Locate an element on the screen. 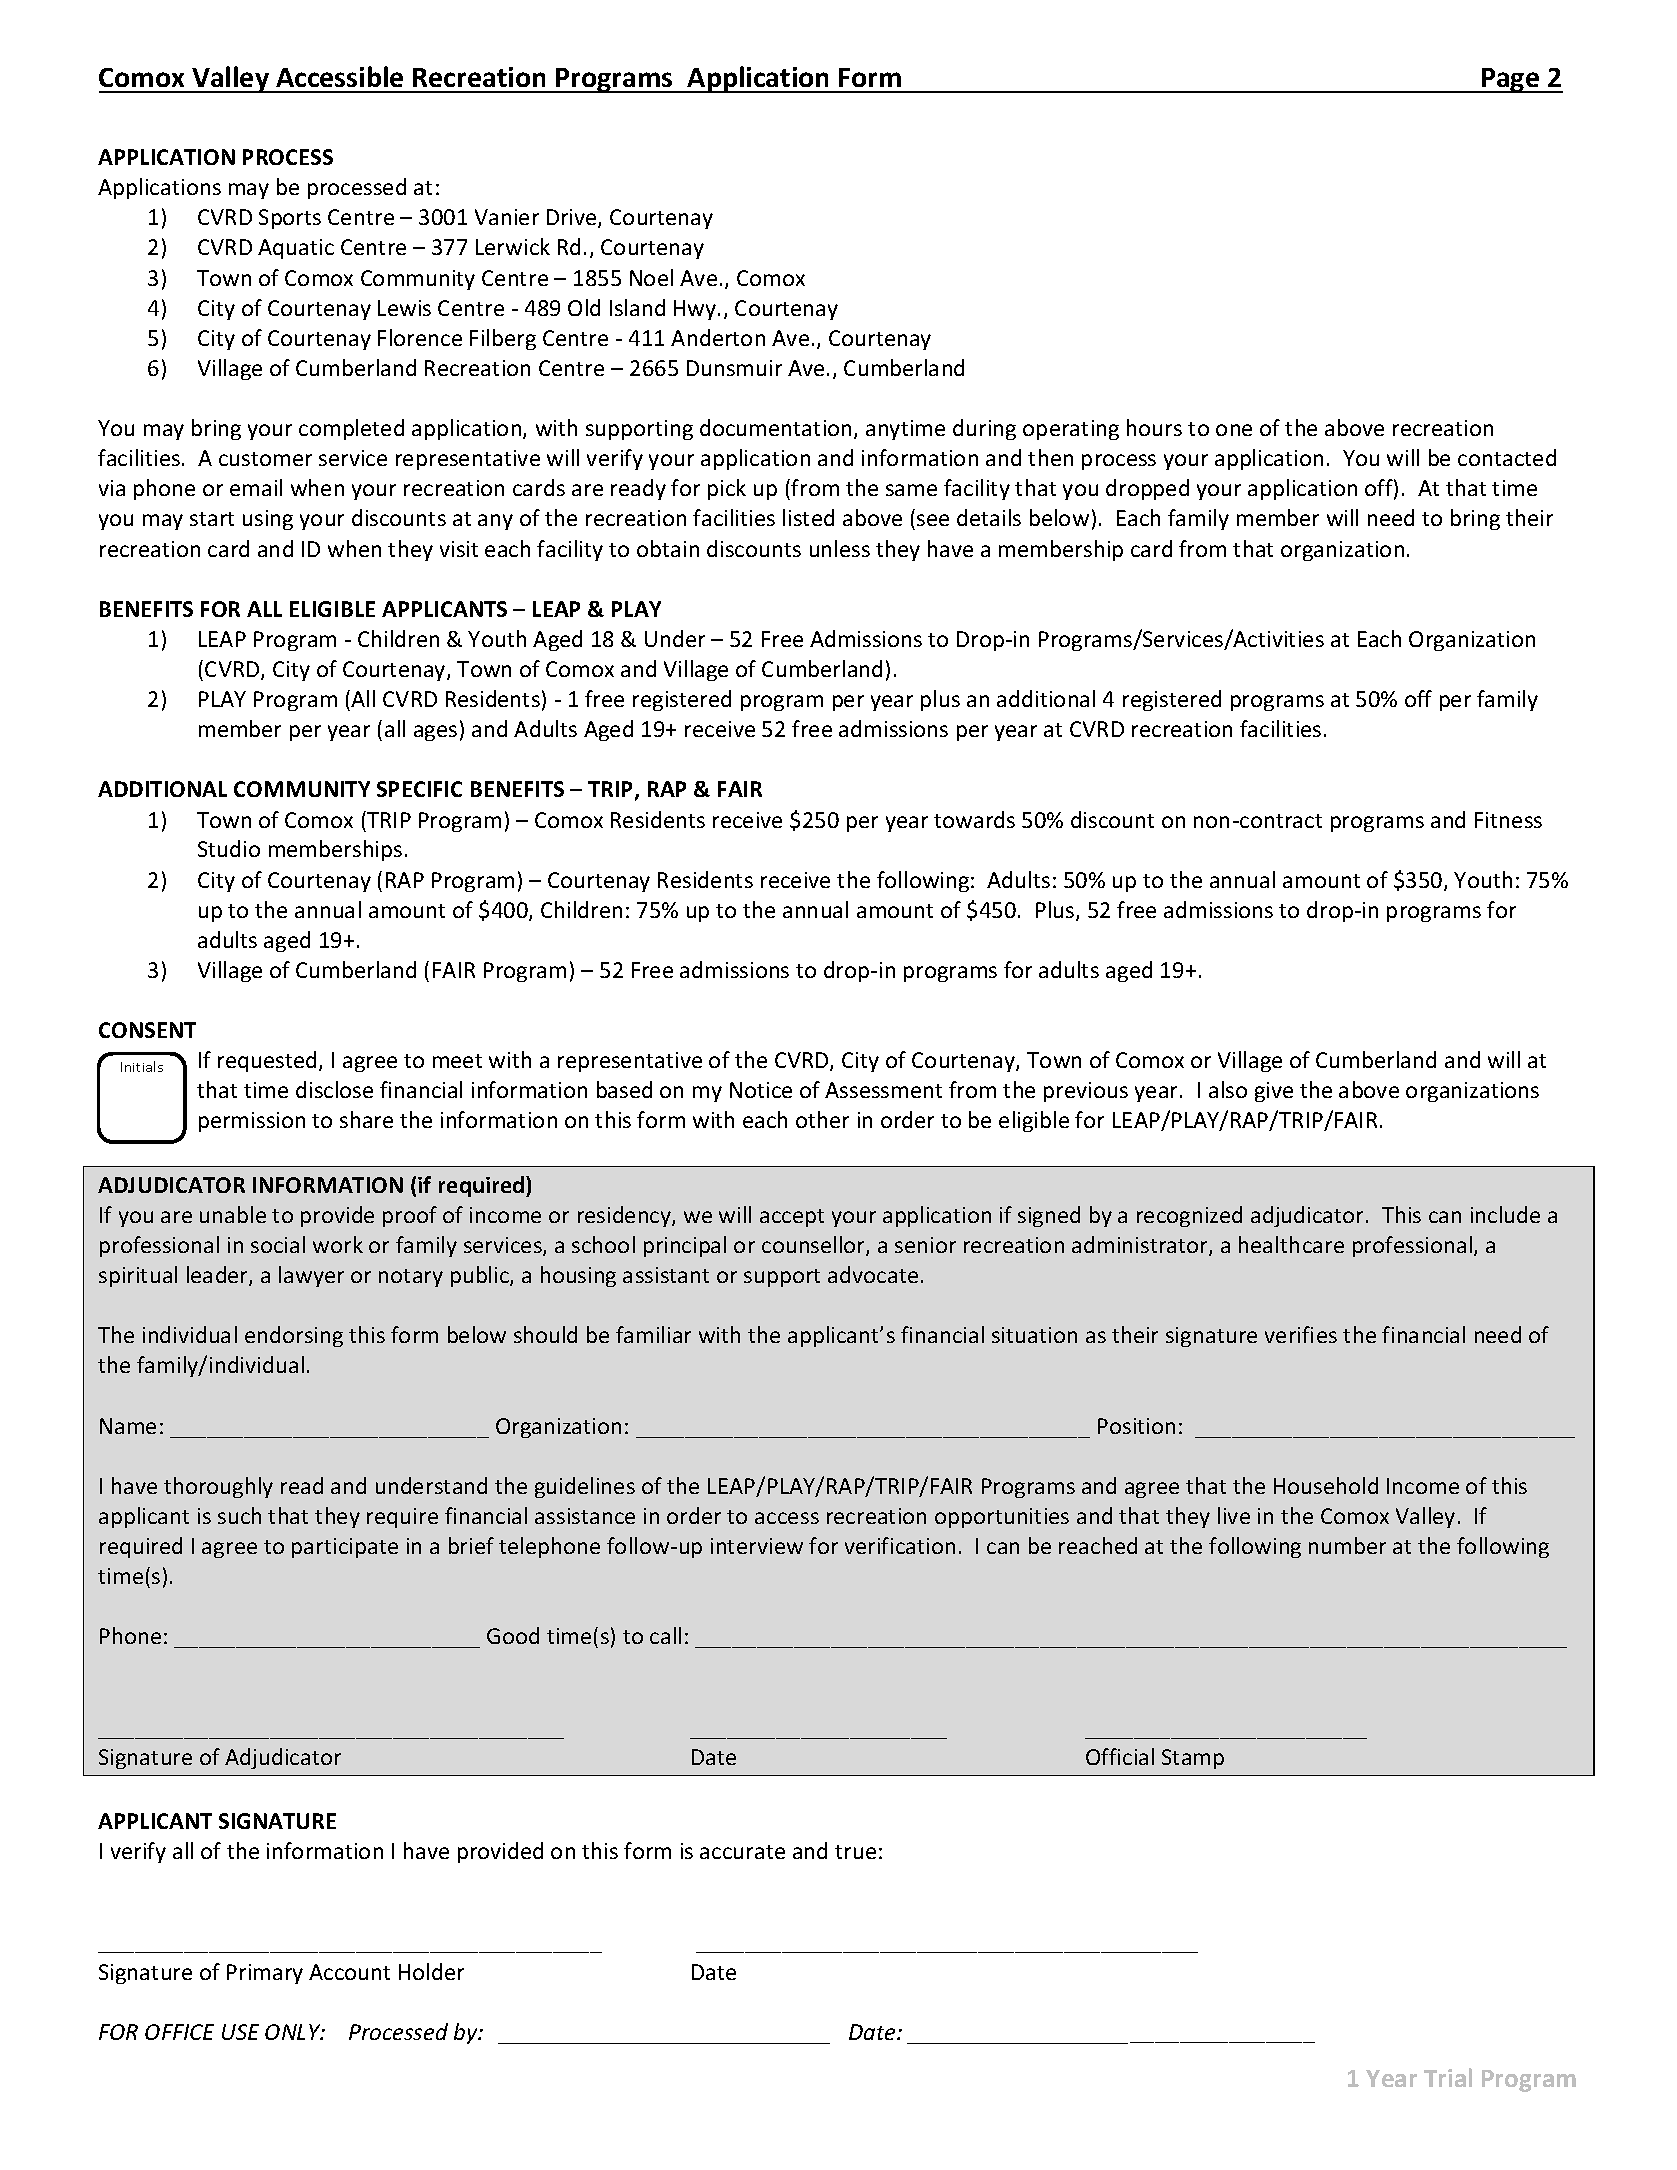 The width and height of the screenshot is (1677, 2170). verifies is located at coordinates (1301, 1334).
